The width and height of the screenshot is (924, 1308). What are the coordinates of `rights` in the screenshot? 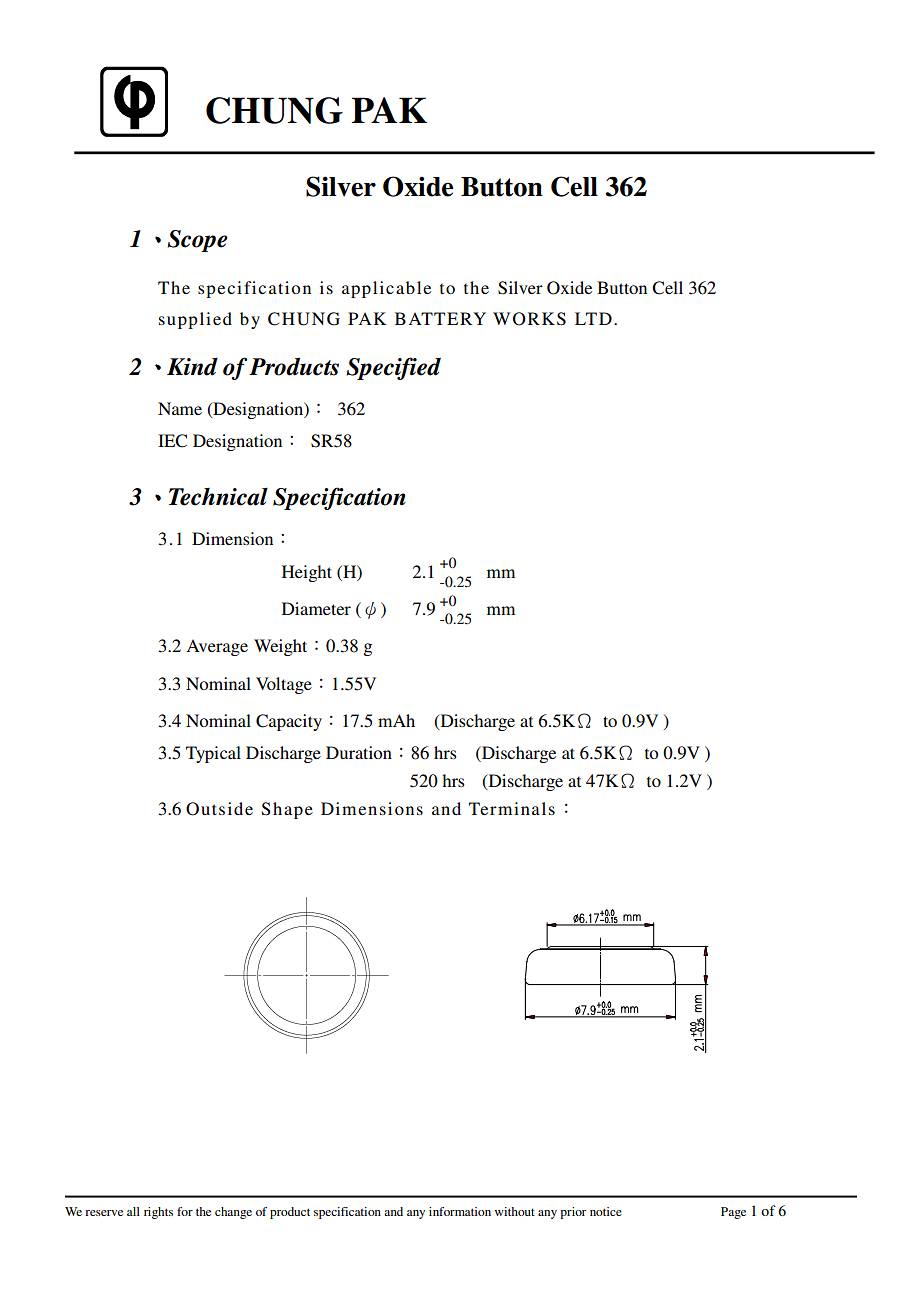 It's located at (158, 1213).
